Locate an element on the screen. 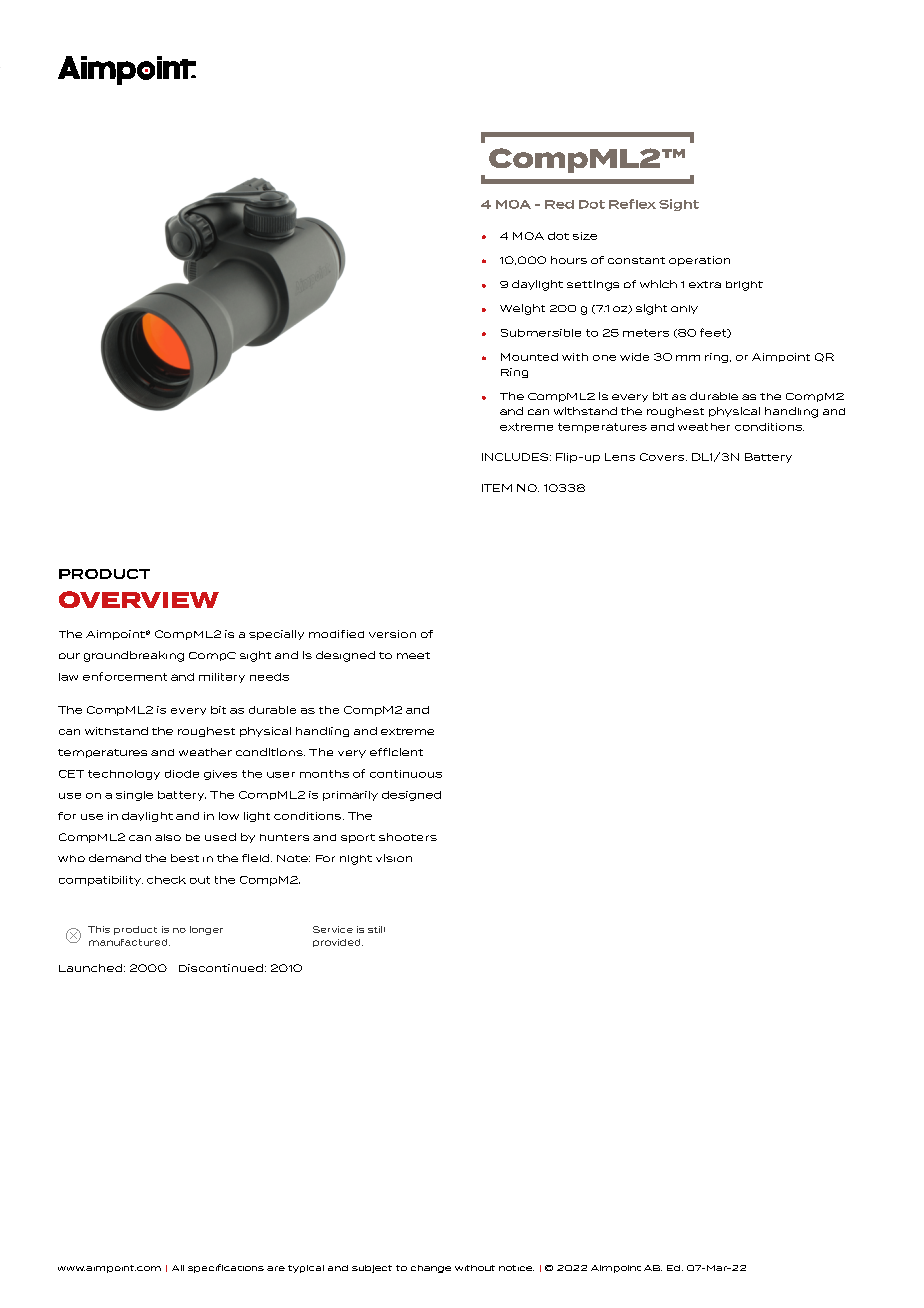  continuous is located at coordinates (406, 774).
